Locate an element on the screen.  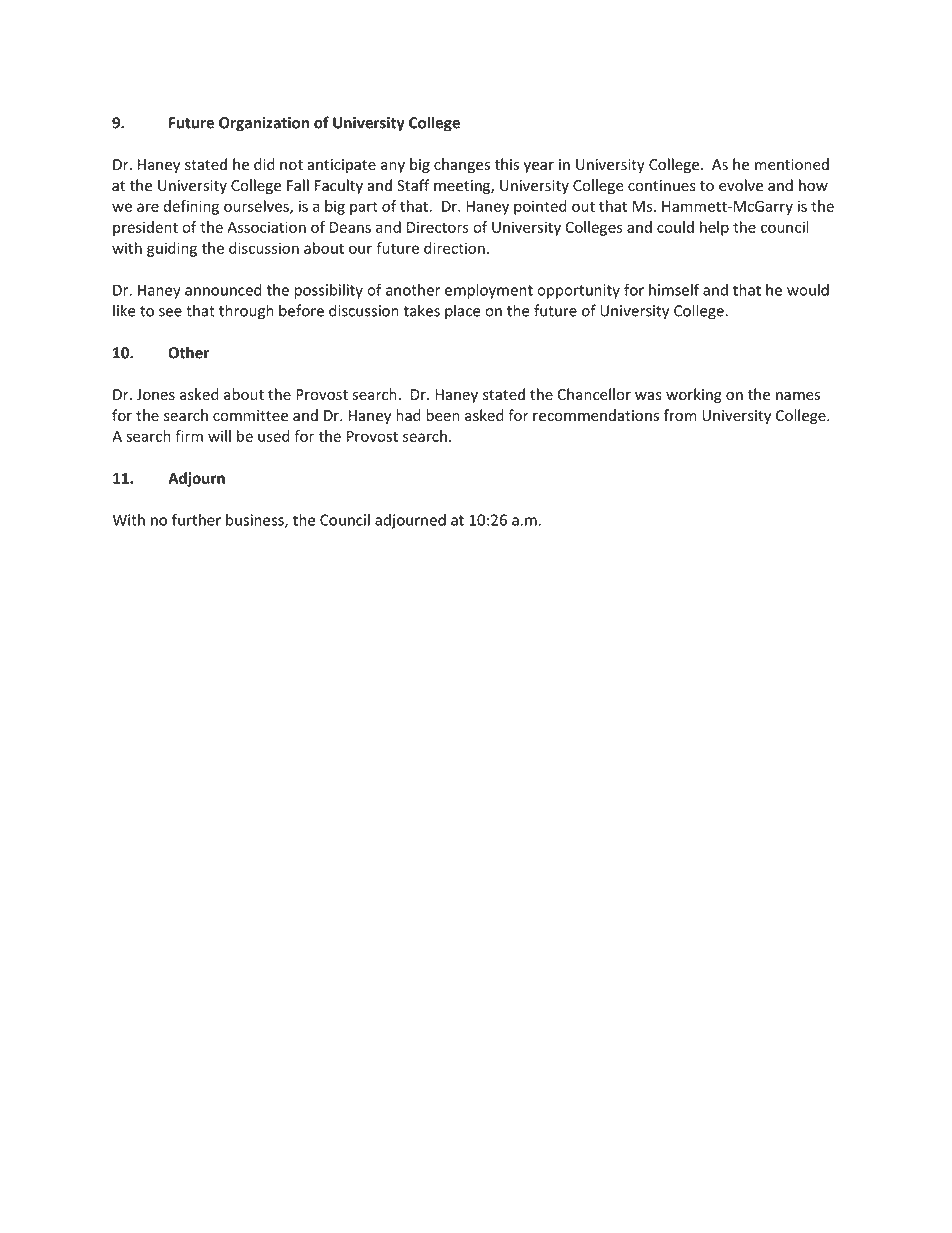
mentioned is located at coordinates (792, 164).
